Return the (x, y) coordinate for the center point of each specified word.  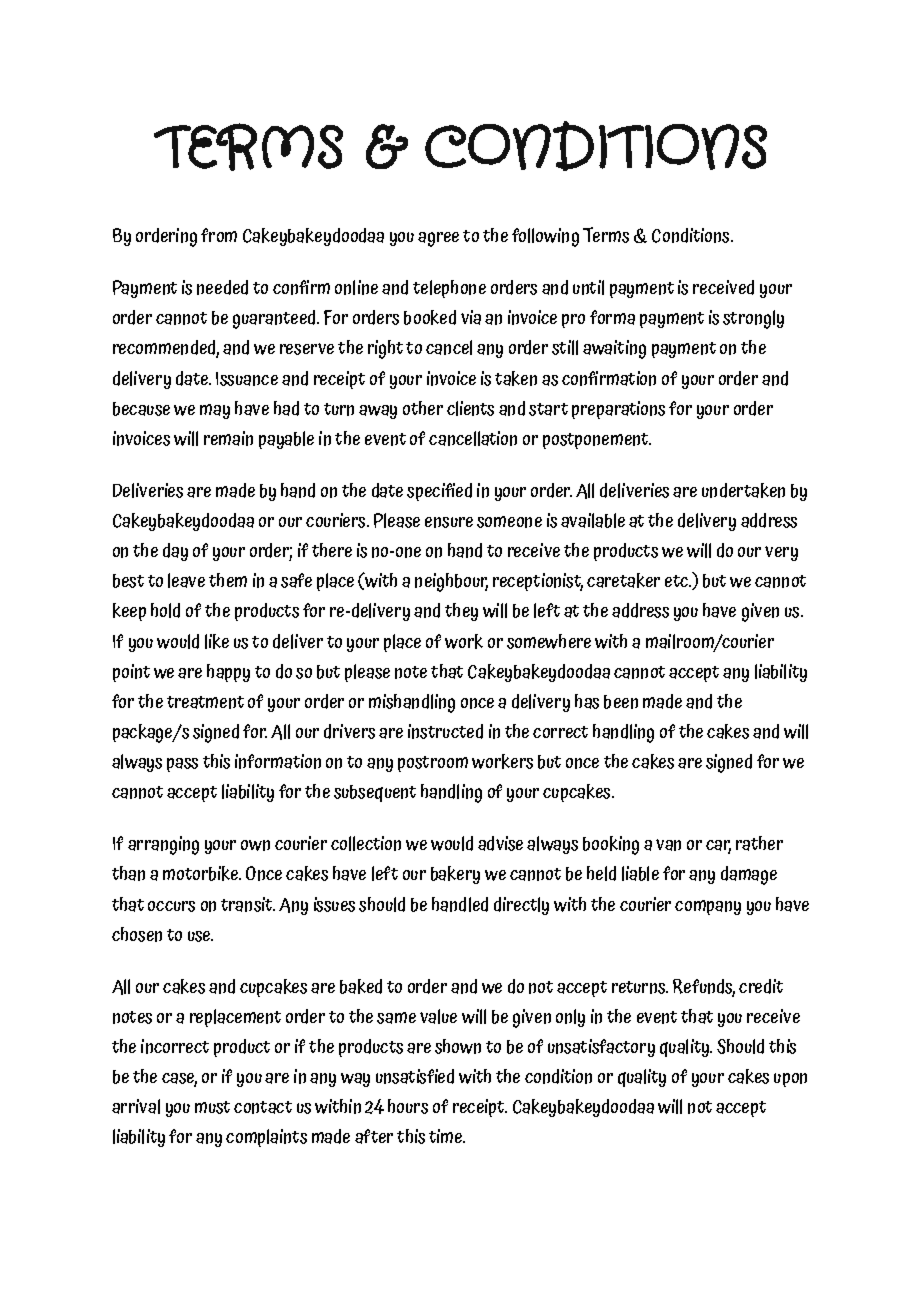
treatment (205, 702)
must (212, 1107)
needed (222, 287)
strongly (753, 319)
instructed (445, 731)
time (447, 1136)
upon (790, 1080)
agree (438, 239)
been (621, 702)
